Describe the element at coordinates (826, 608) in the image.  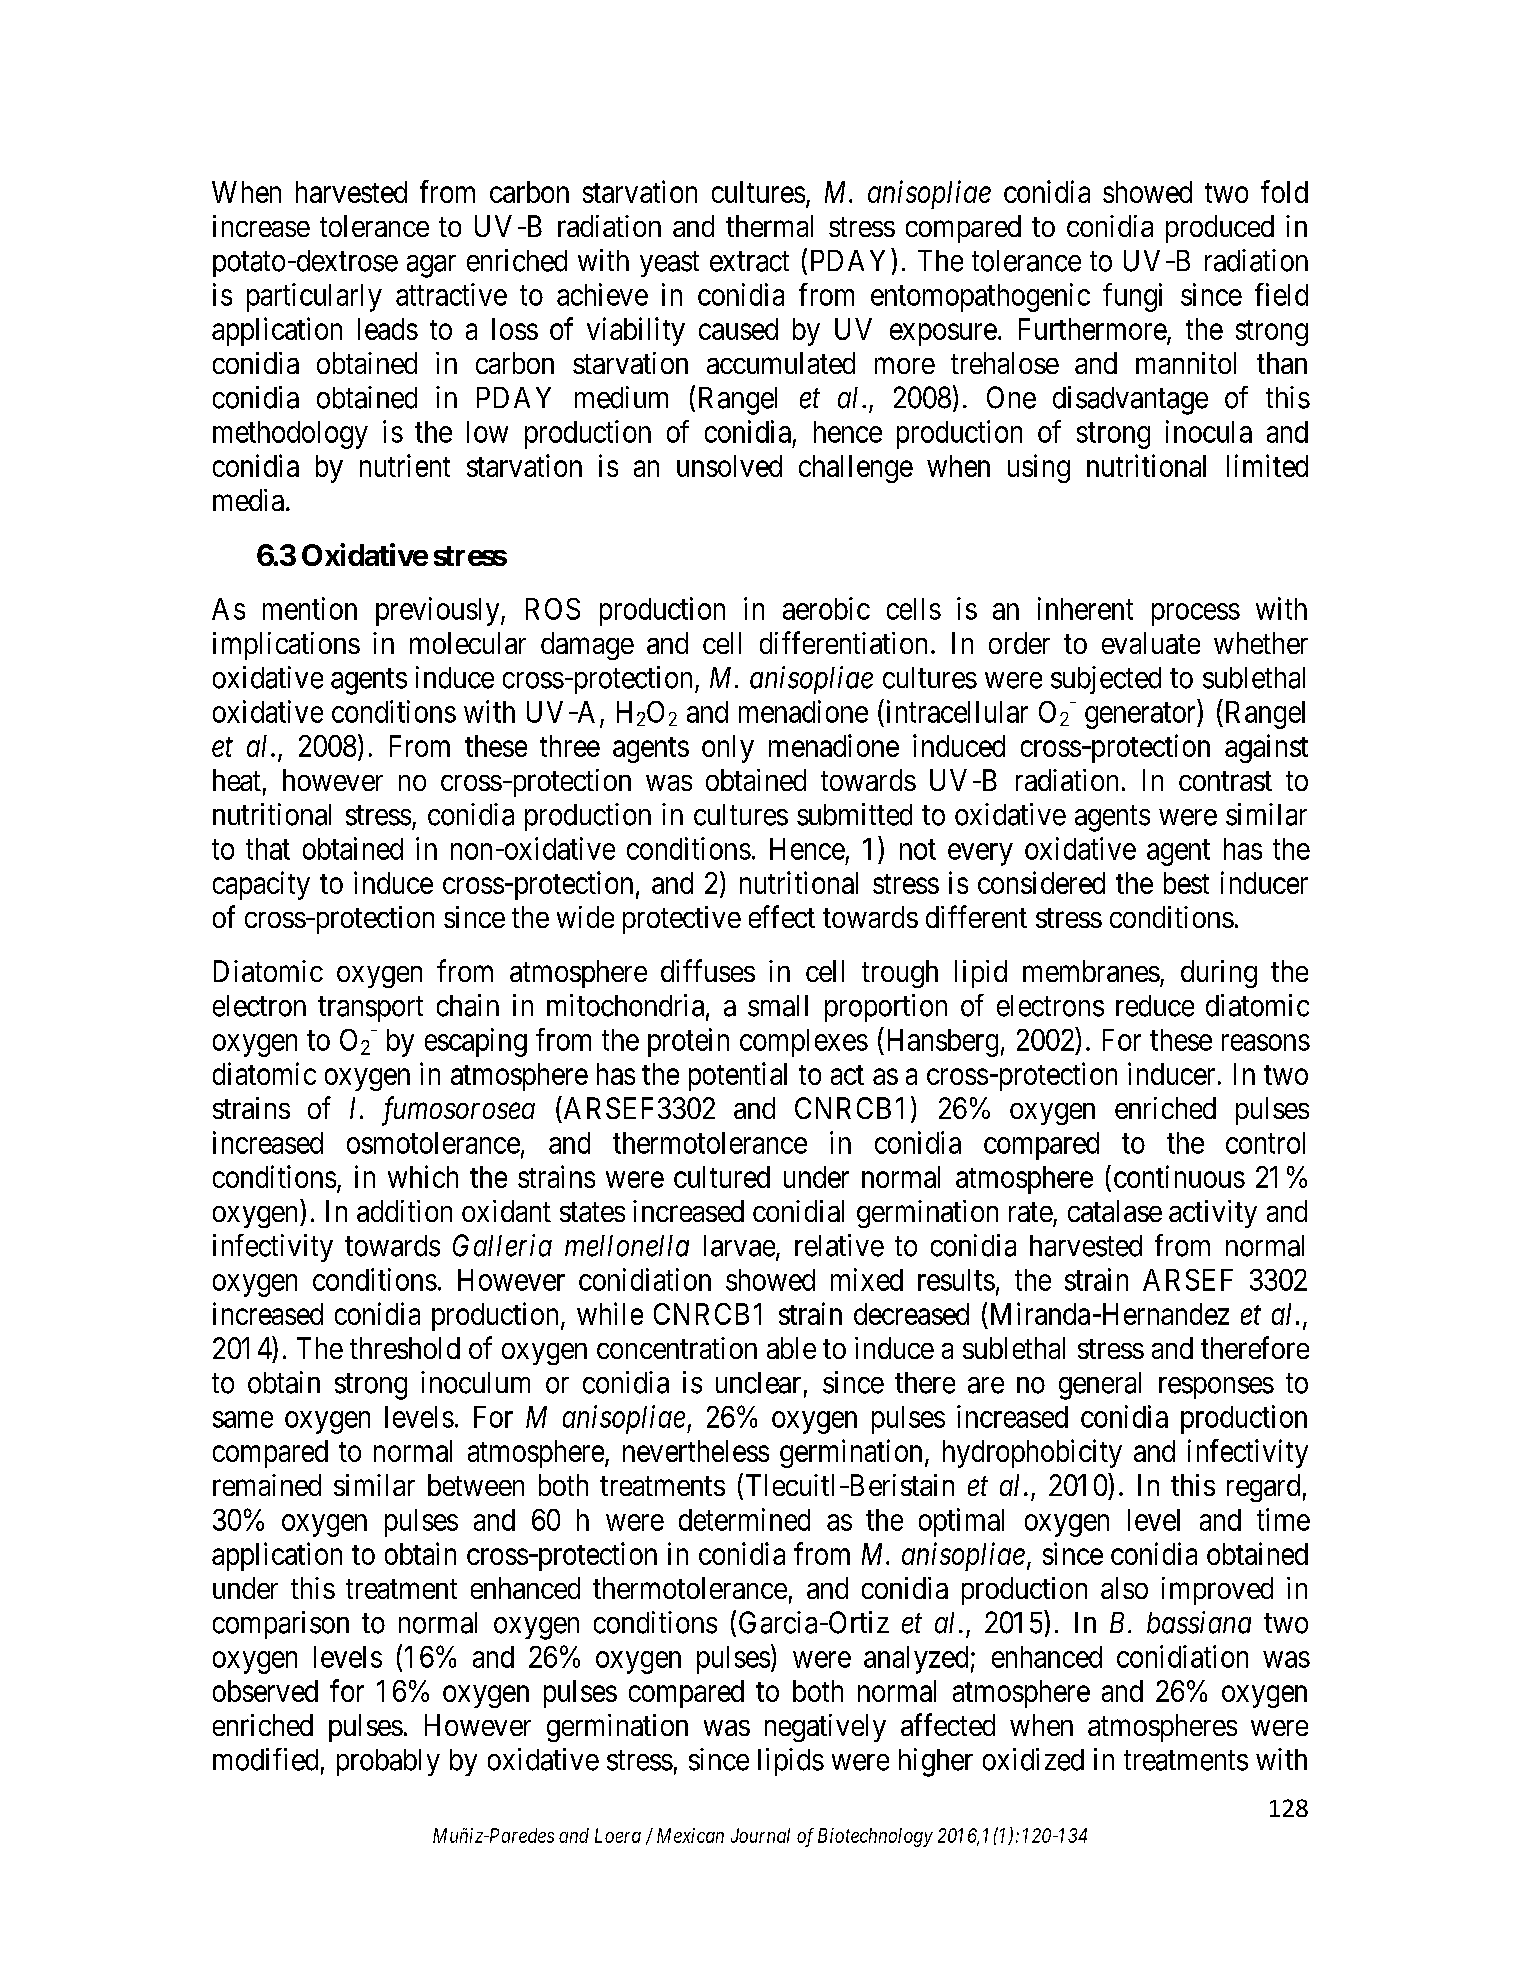
I see `aerobic` at that location.
